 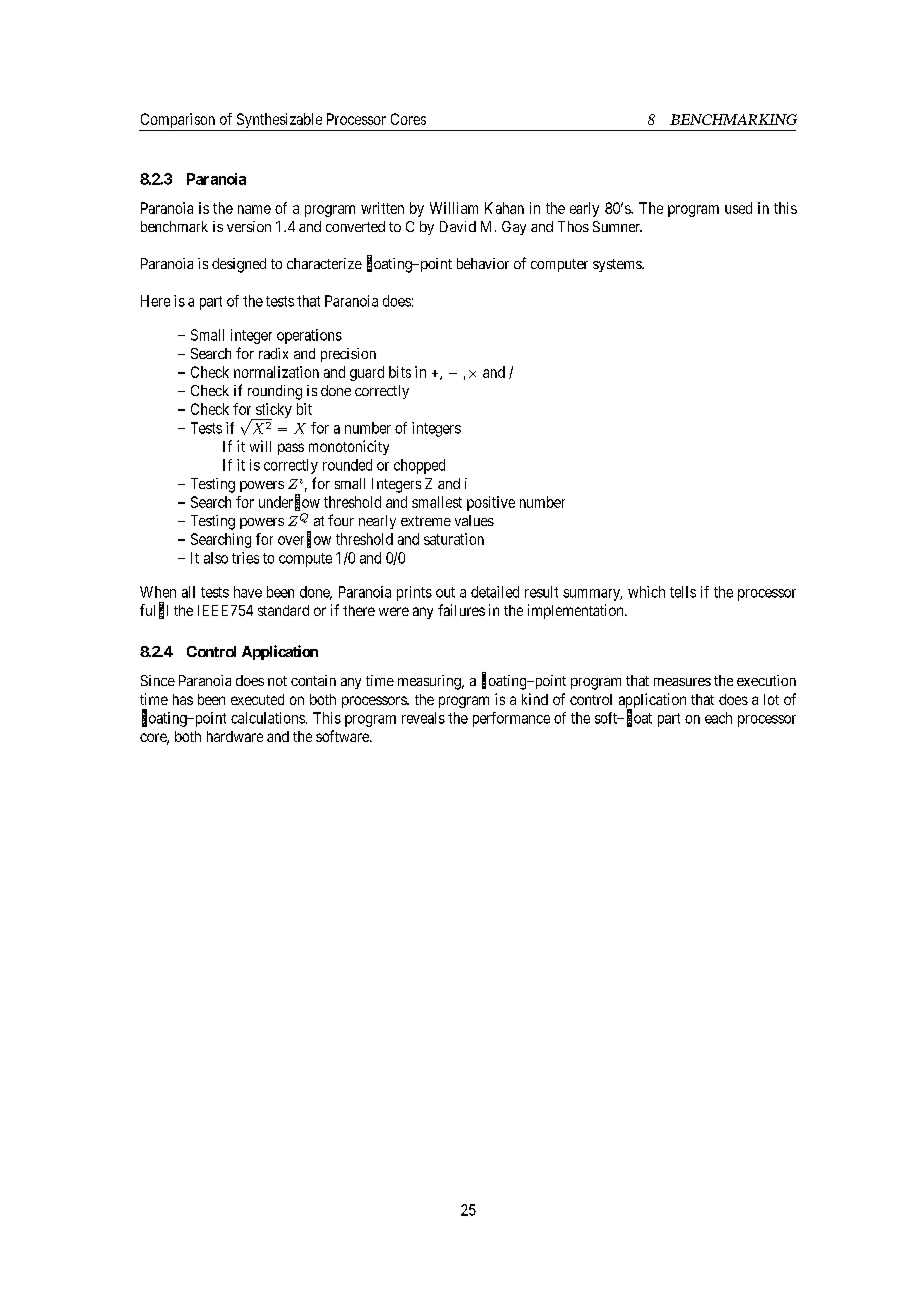 I want to click on used, so click(x=738, y=208).
